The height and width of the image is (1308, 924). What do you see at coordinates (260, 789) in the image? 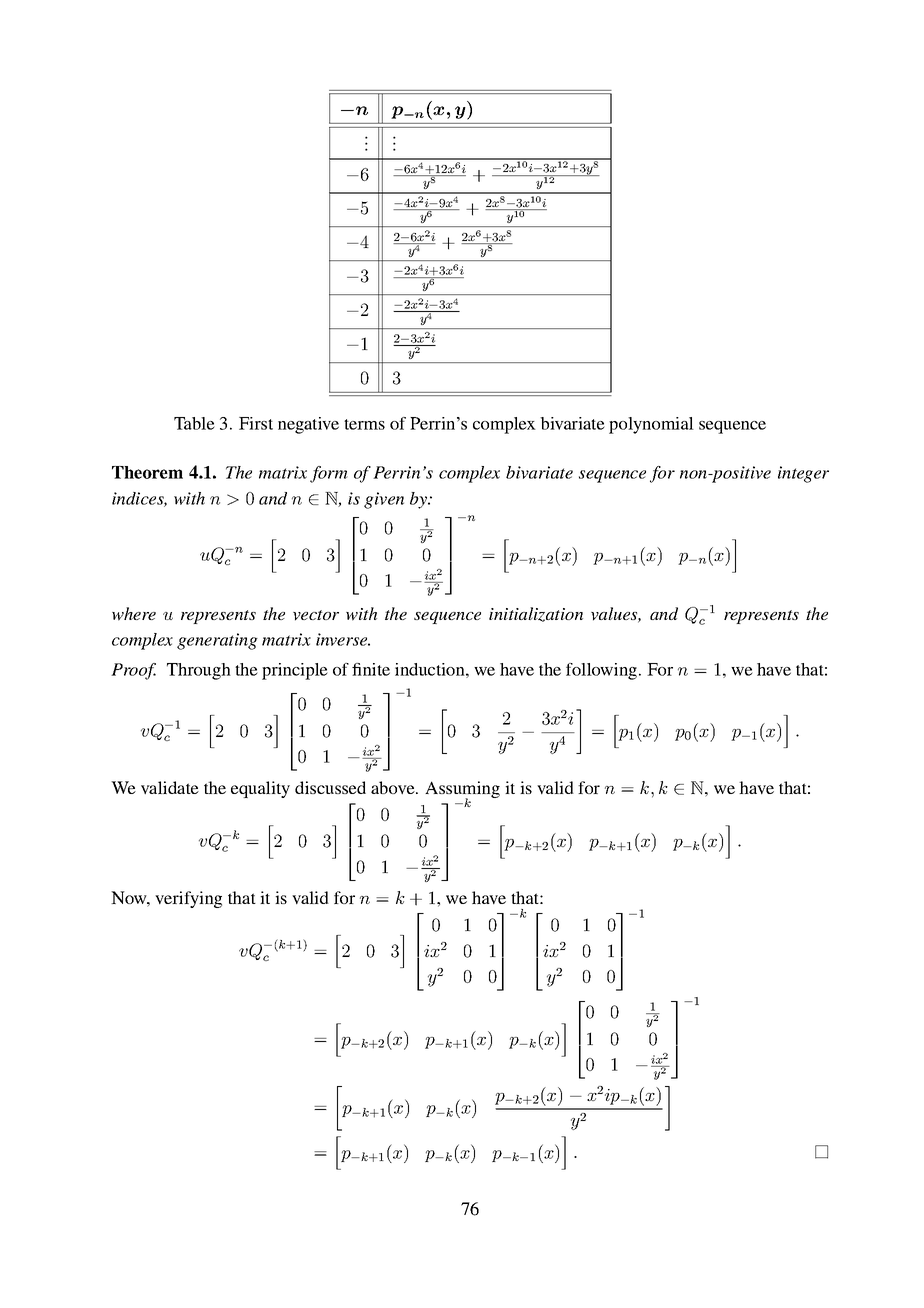
I see `equality` at bounding box center [260, 789].
